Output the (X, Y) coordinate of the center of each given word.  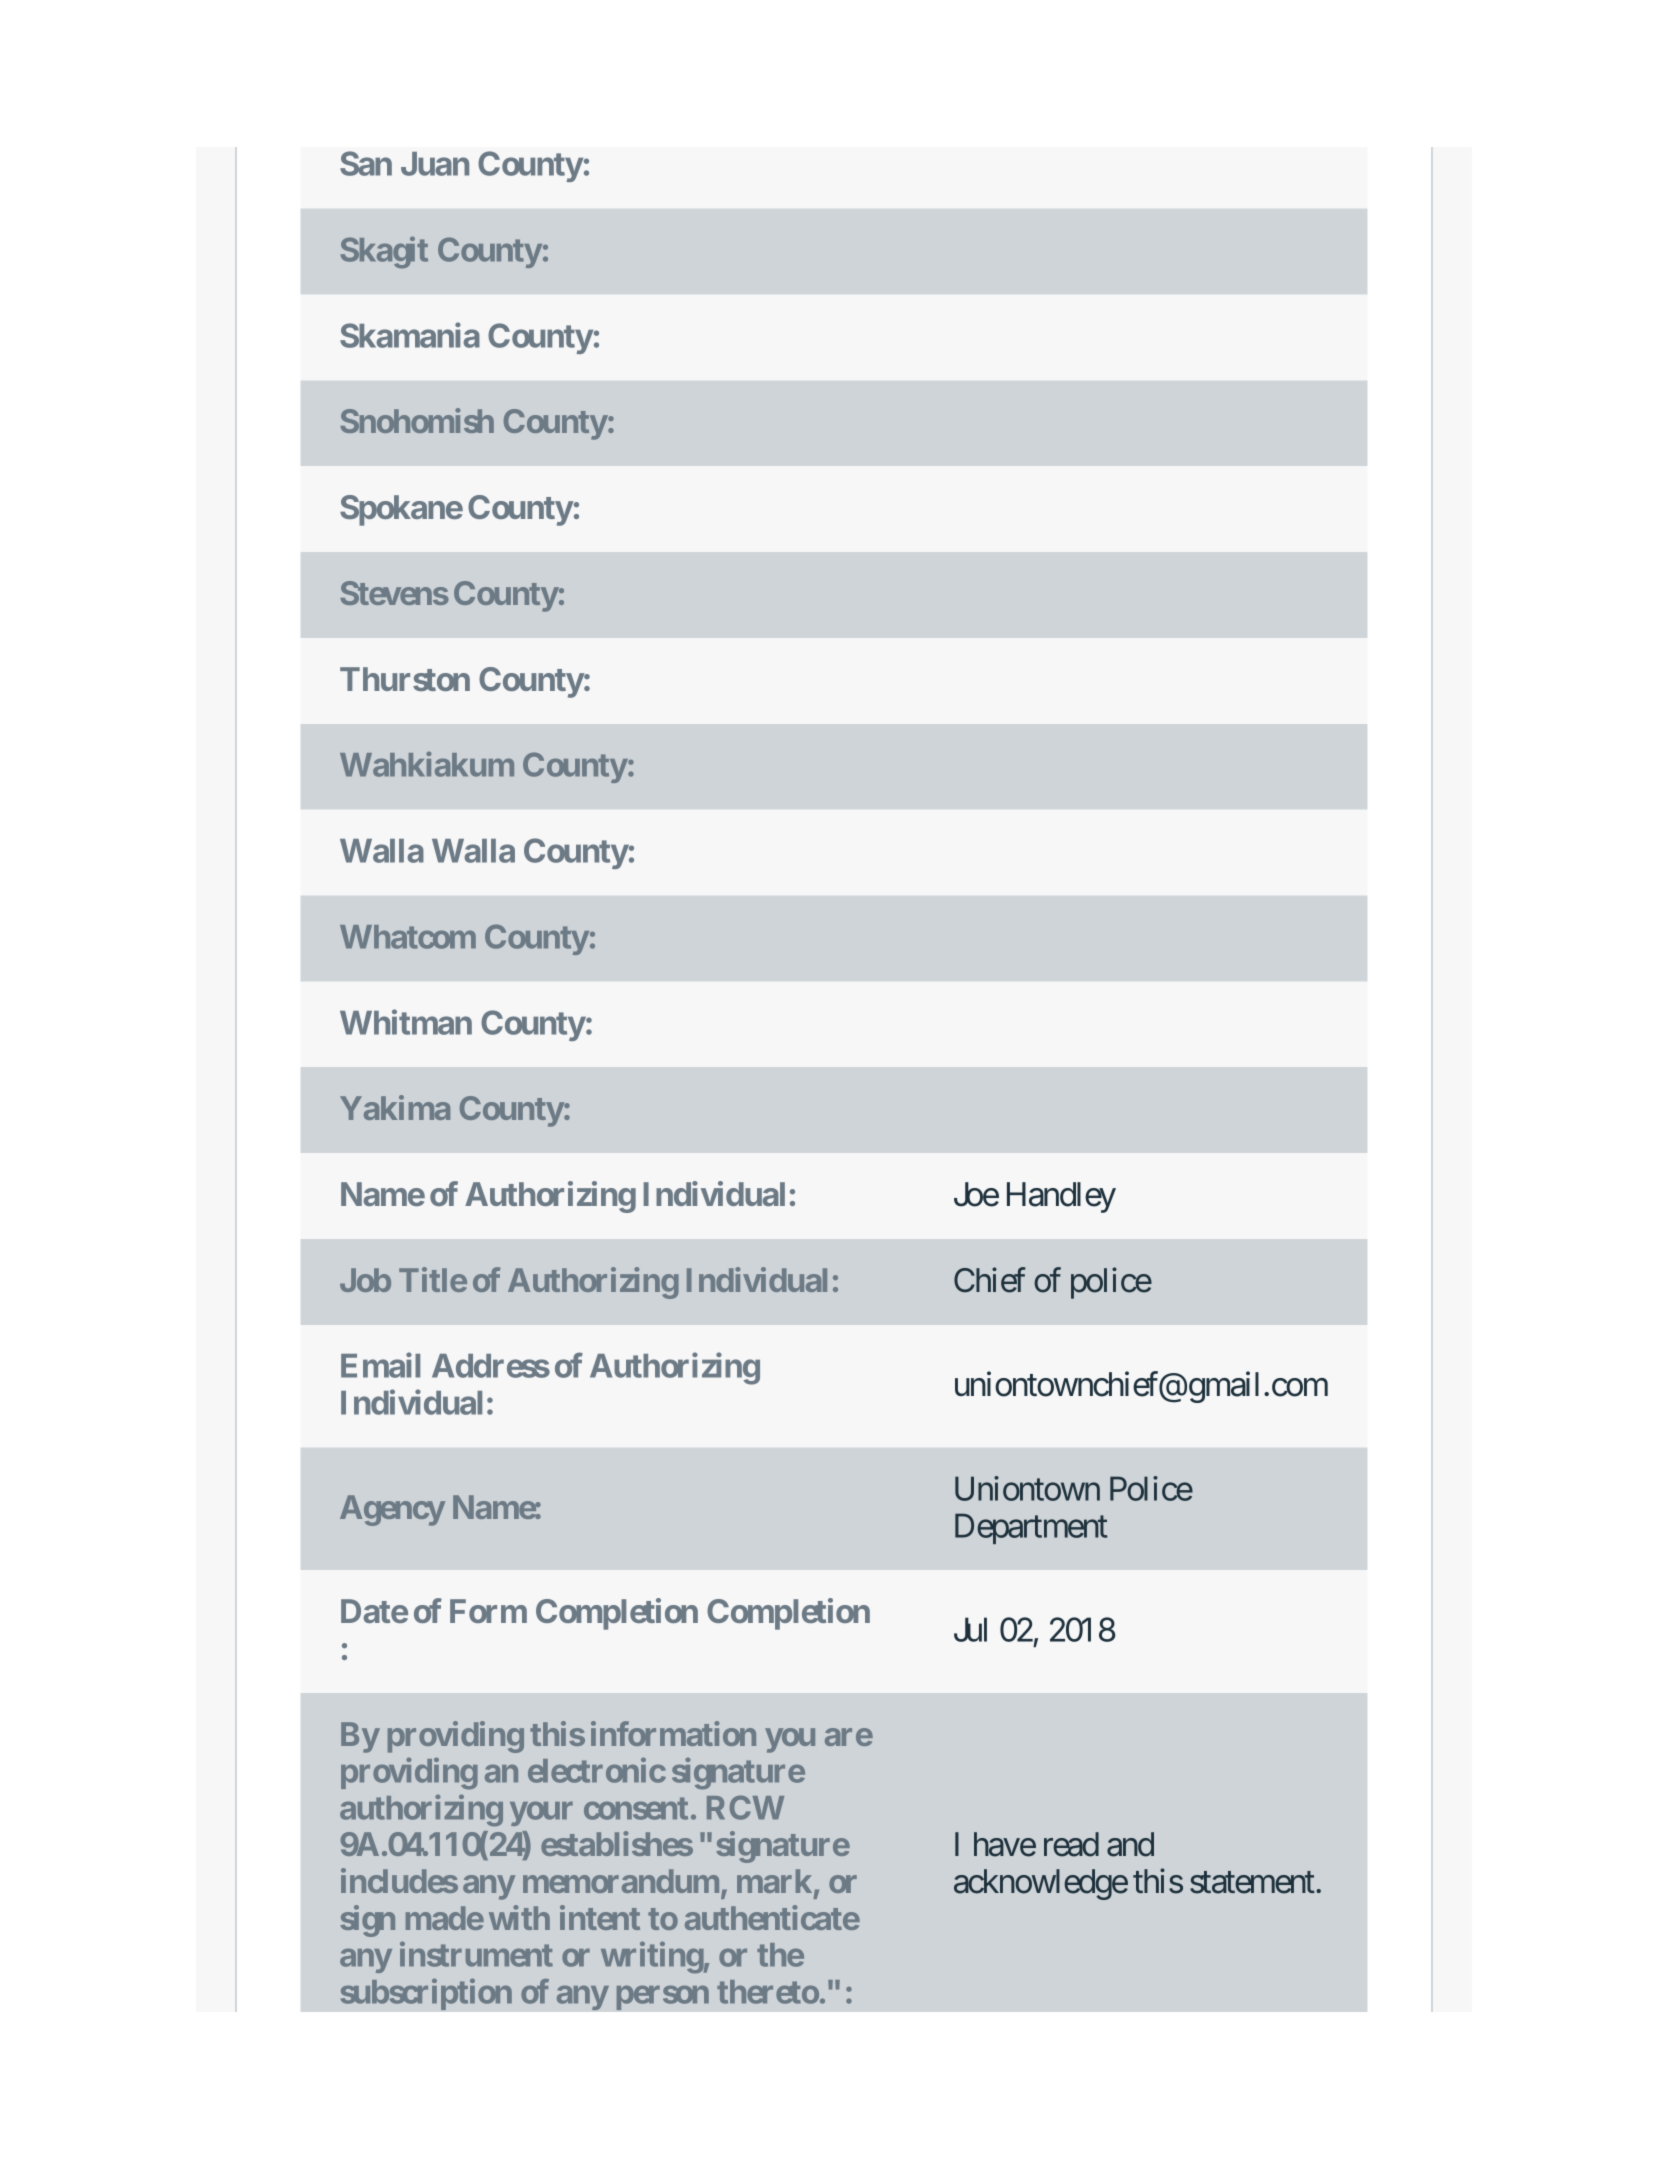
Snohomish (417, 420)
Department (1031, 1528)
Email (380, 1365)
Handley (1061, 1197)
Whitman (406, 1022)
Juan (435, 164)
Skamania (410, 335)
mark (774, 1881)
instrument (476, 1954)
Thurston (405, 679)
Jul (970, 1629)
